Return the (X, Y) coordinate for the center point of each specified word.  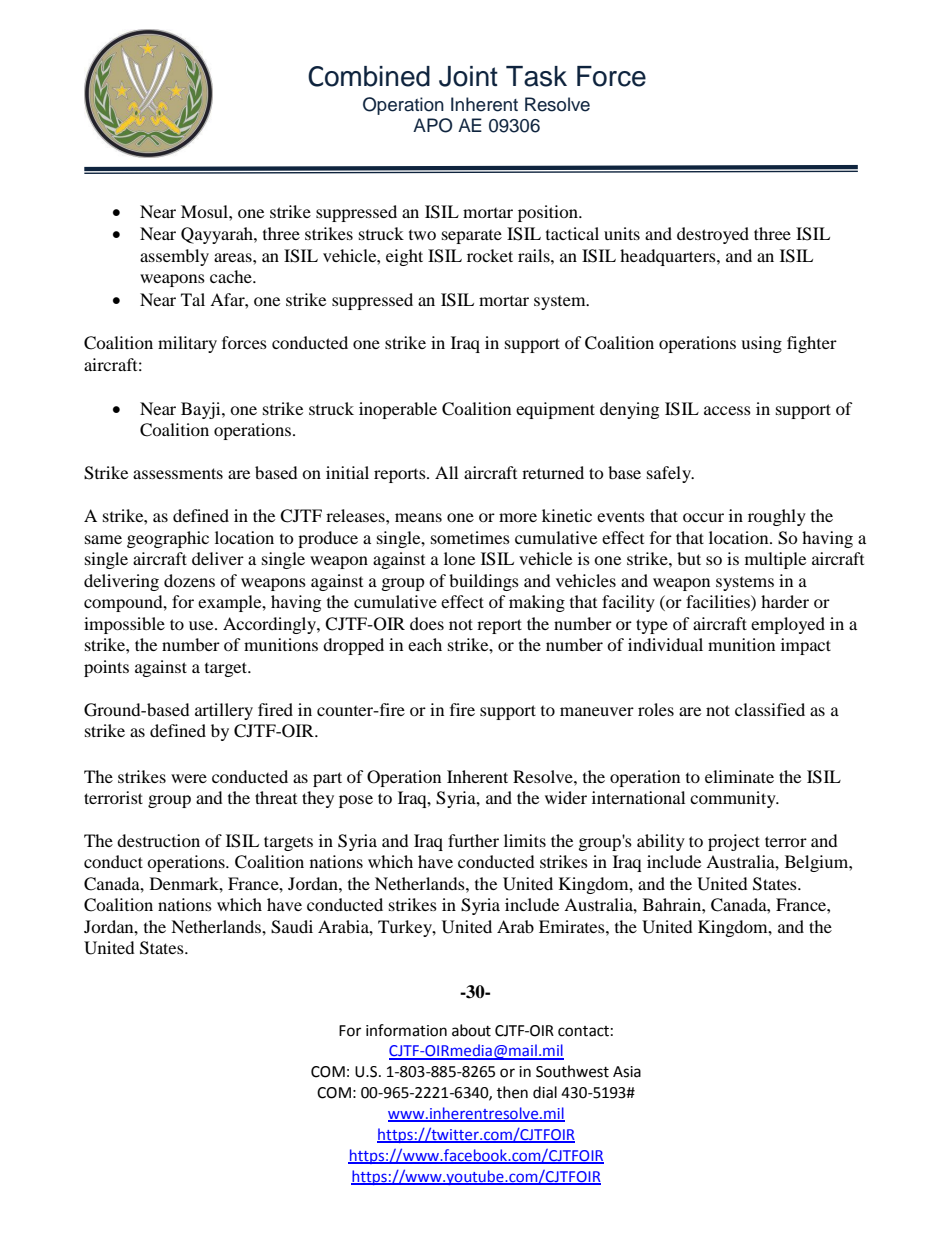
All (446, 472)
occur (703, 517)
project (734, 842)
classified (770, 709)
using (761, 344)
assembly (174, 257)
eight (404, 257)
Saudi (292, 927)
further (473, 840)
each (425, 644)
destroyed (713, 235)
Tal (193, 299)
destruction (158, 840)
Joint (468, 76)
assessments (178, 473)
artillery (224, 711)
